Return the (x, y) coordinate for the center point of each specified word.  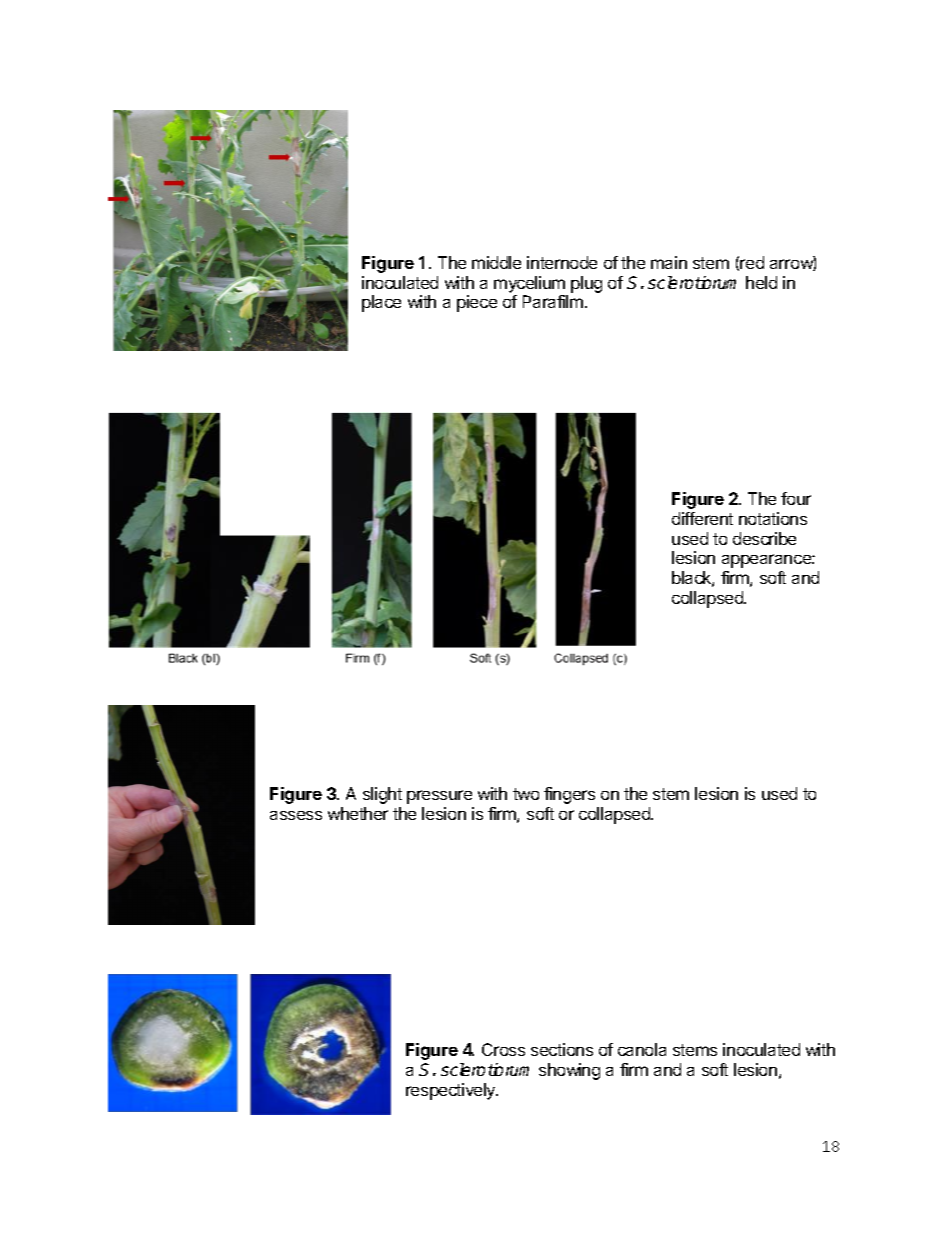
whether (358, 813)
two (526, 794)
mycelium (529, 284)
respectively (452, 1091)
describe (764, 538)
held (761, 282)
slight (382, 795)
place (381, 303)
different (702, 518)
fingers (569, 795)
